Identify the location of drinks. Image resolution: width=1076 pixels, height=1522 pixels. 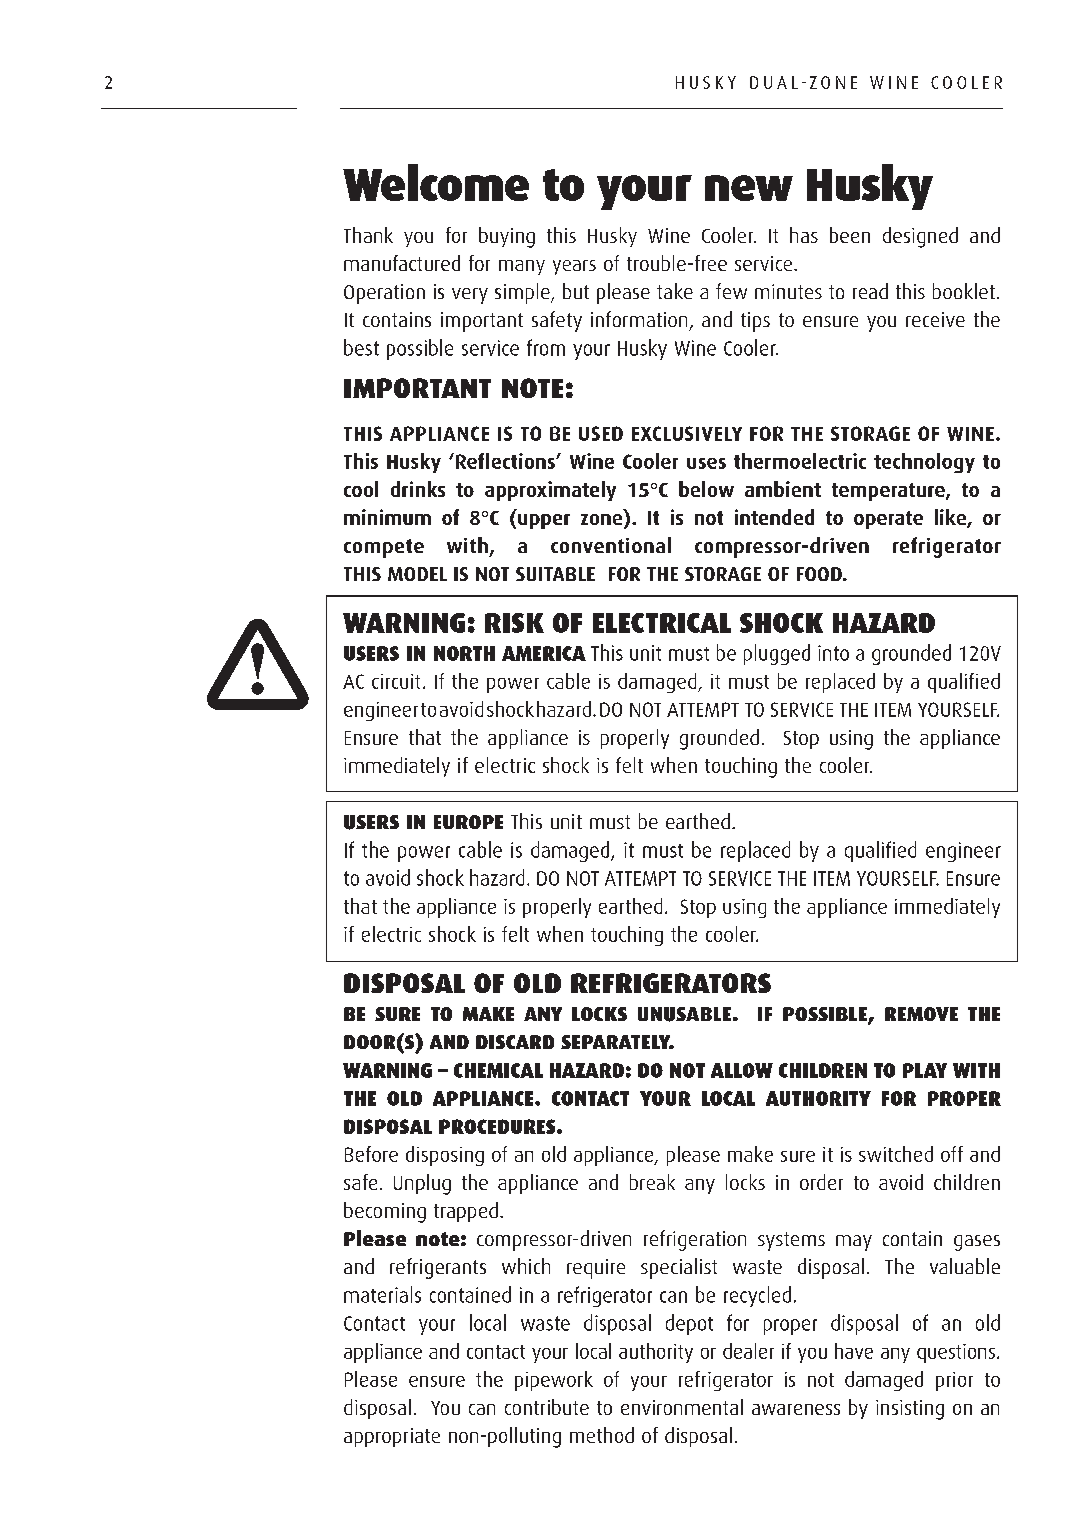
(418, 489).
